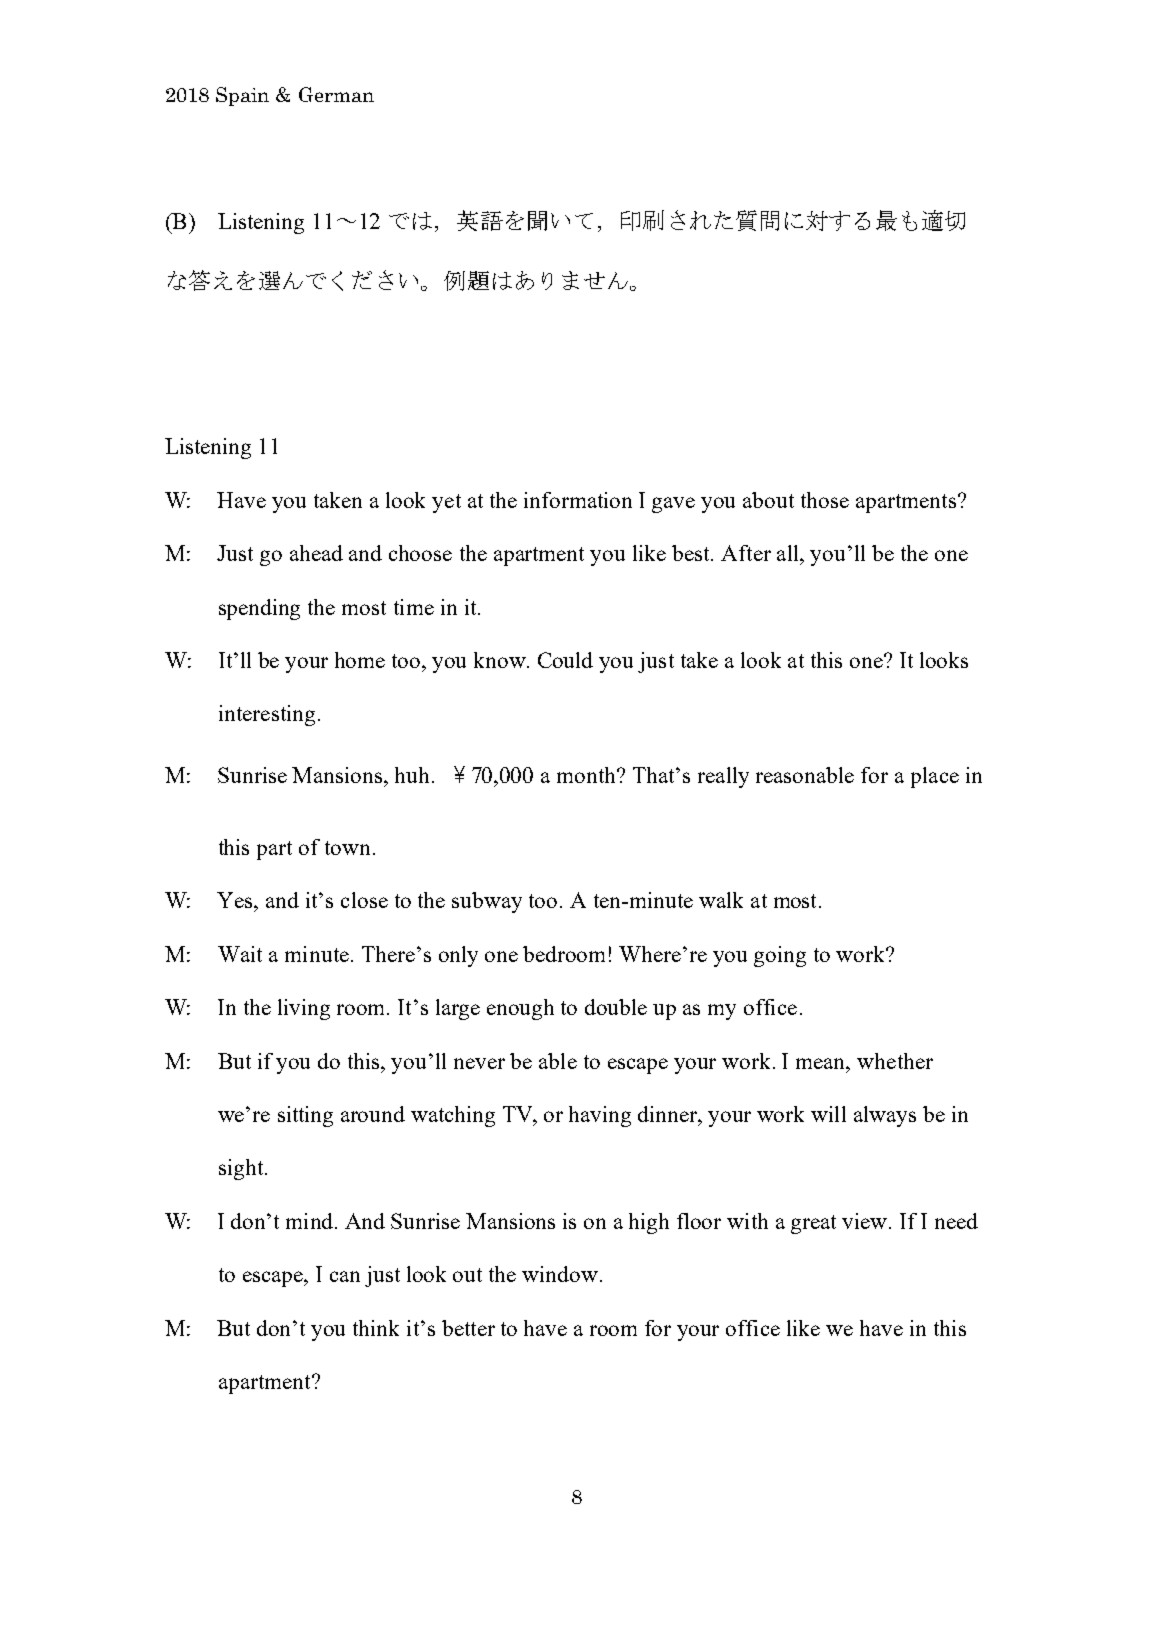 This document has width=1152, height=1629. What do you see at coordinates (935, 777) in the document?
I see `place` at bounding box center [935, 777].
